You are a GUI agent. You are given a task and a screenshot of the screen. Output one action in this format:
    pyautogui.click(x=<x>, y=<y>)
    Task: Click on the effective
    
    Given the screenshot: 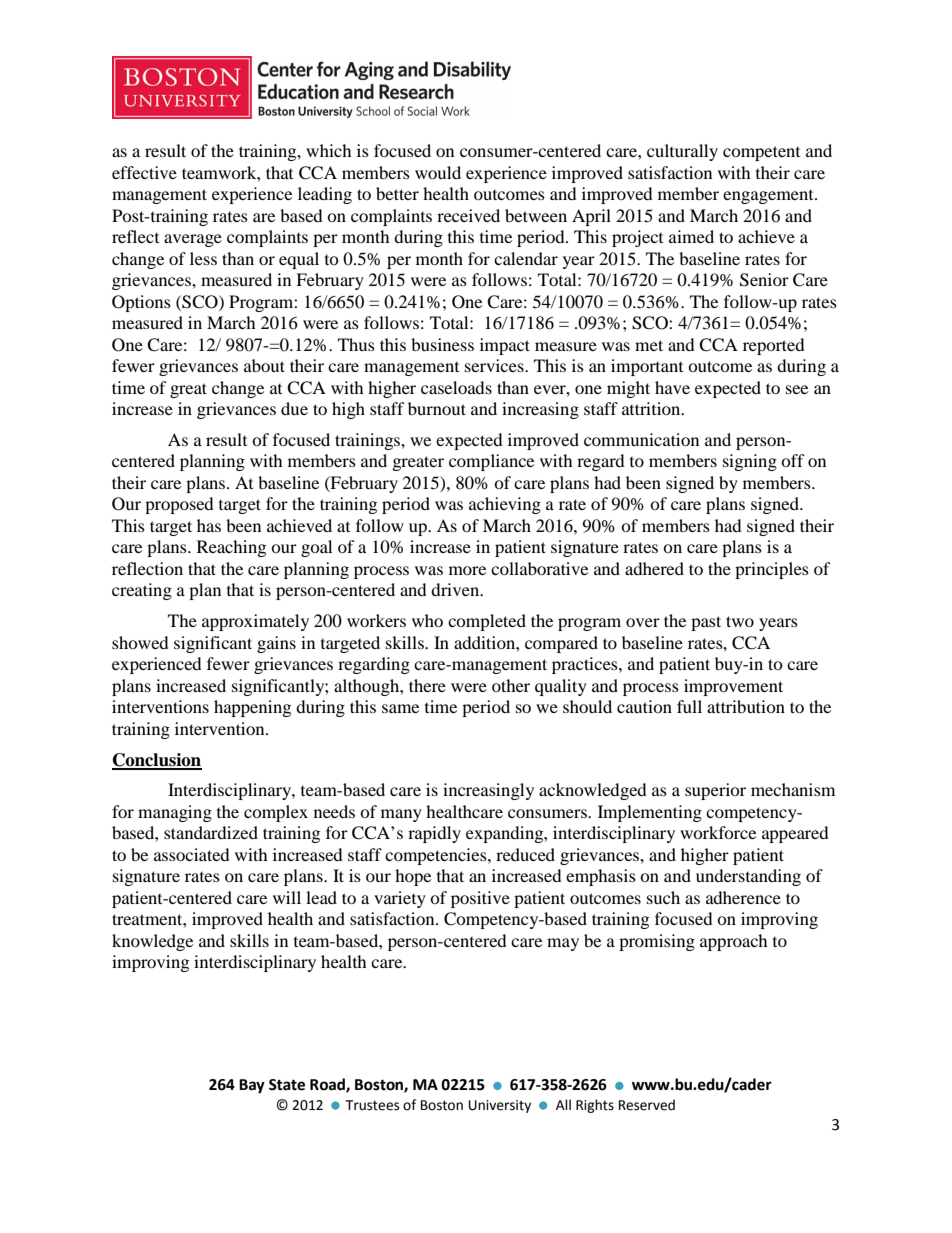 What is the action you would take?
    pyautogui.click(x=144, y=172)
